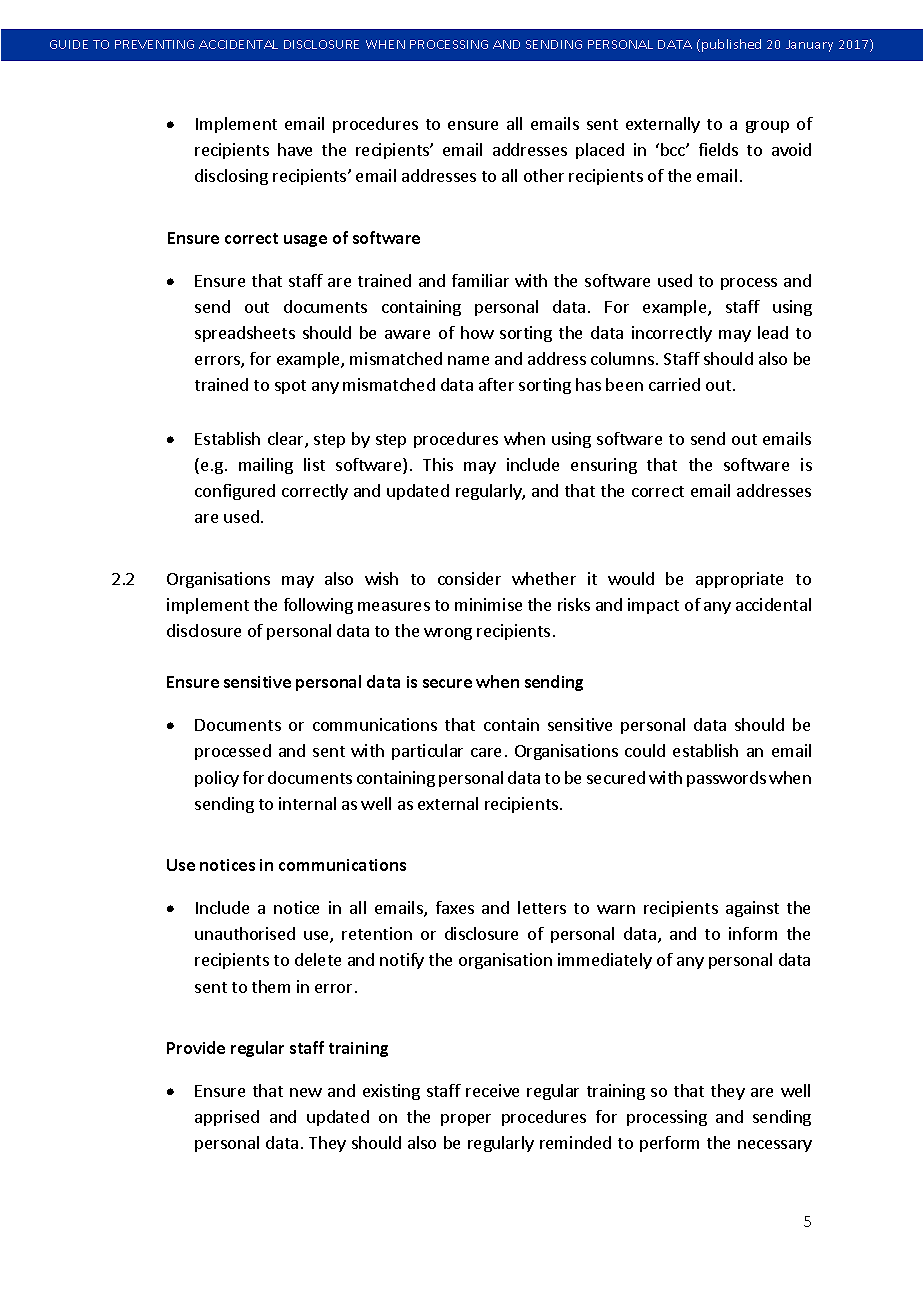 This page has height=1308, width=924. I want to click on aware, so click(407, 334).
